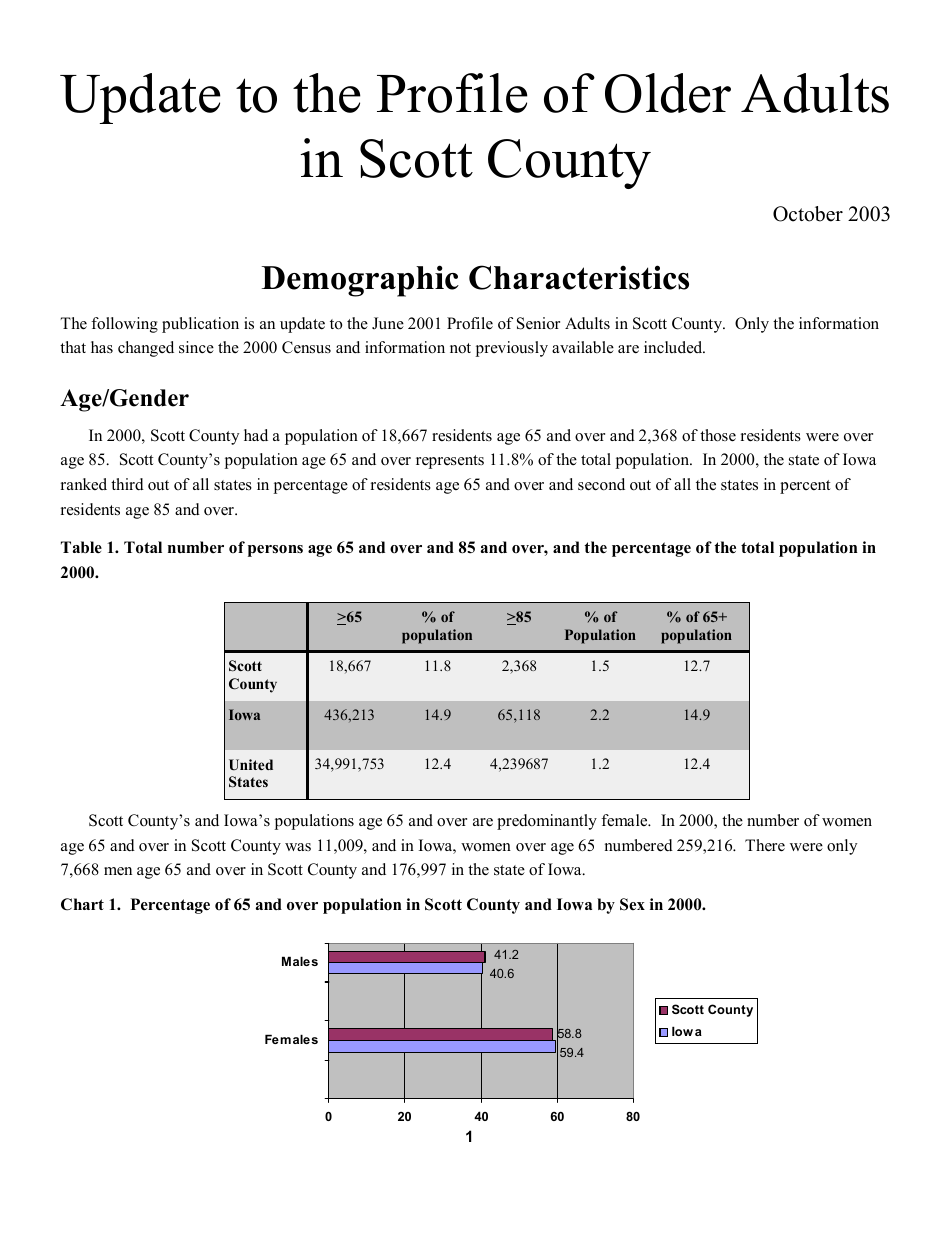  What do you see at coordinates (360, 281) in the screenshot?
I see `Demographic` at bounding box center [360, 281].
